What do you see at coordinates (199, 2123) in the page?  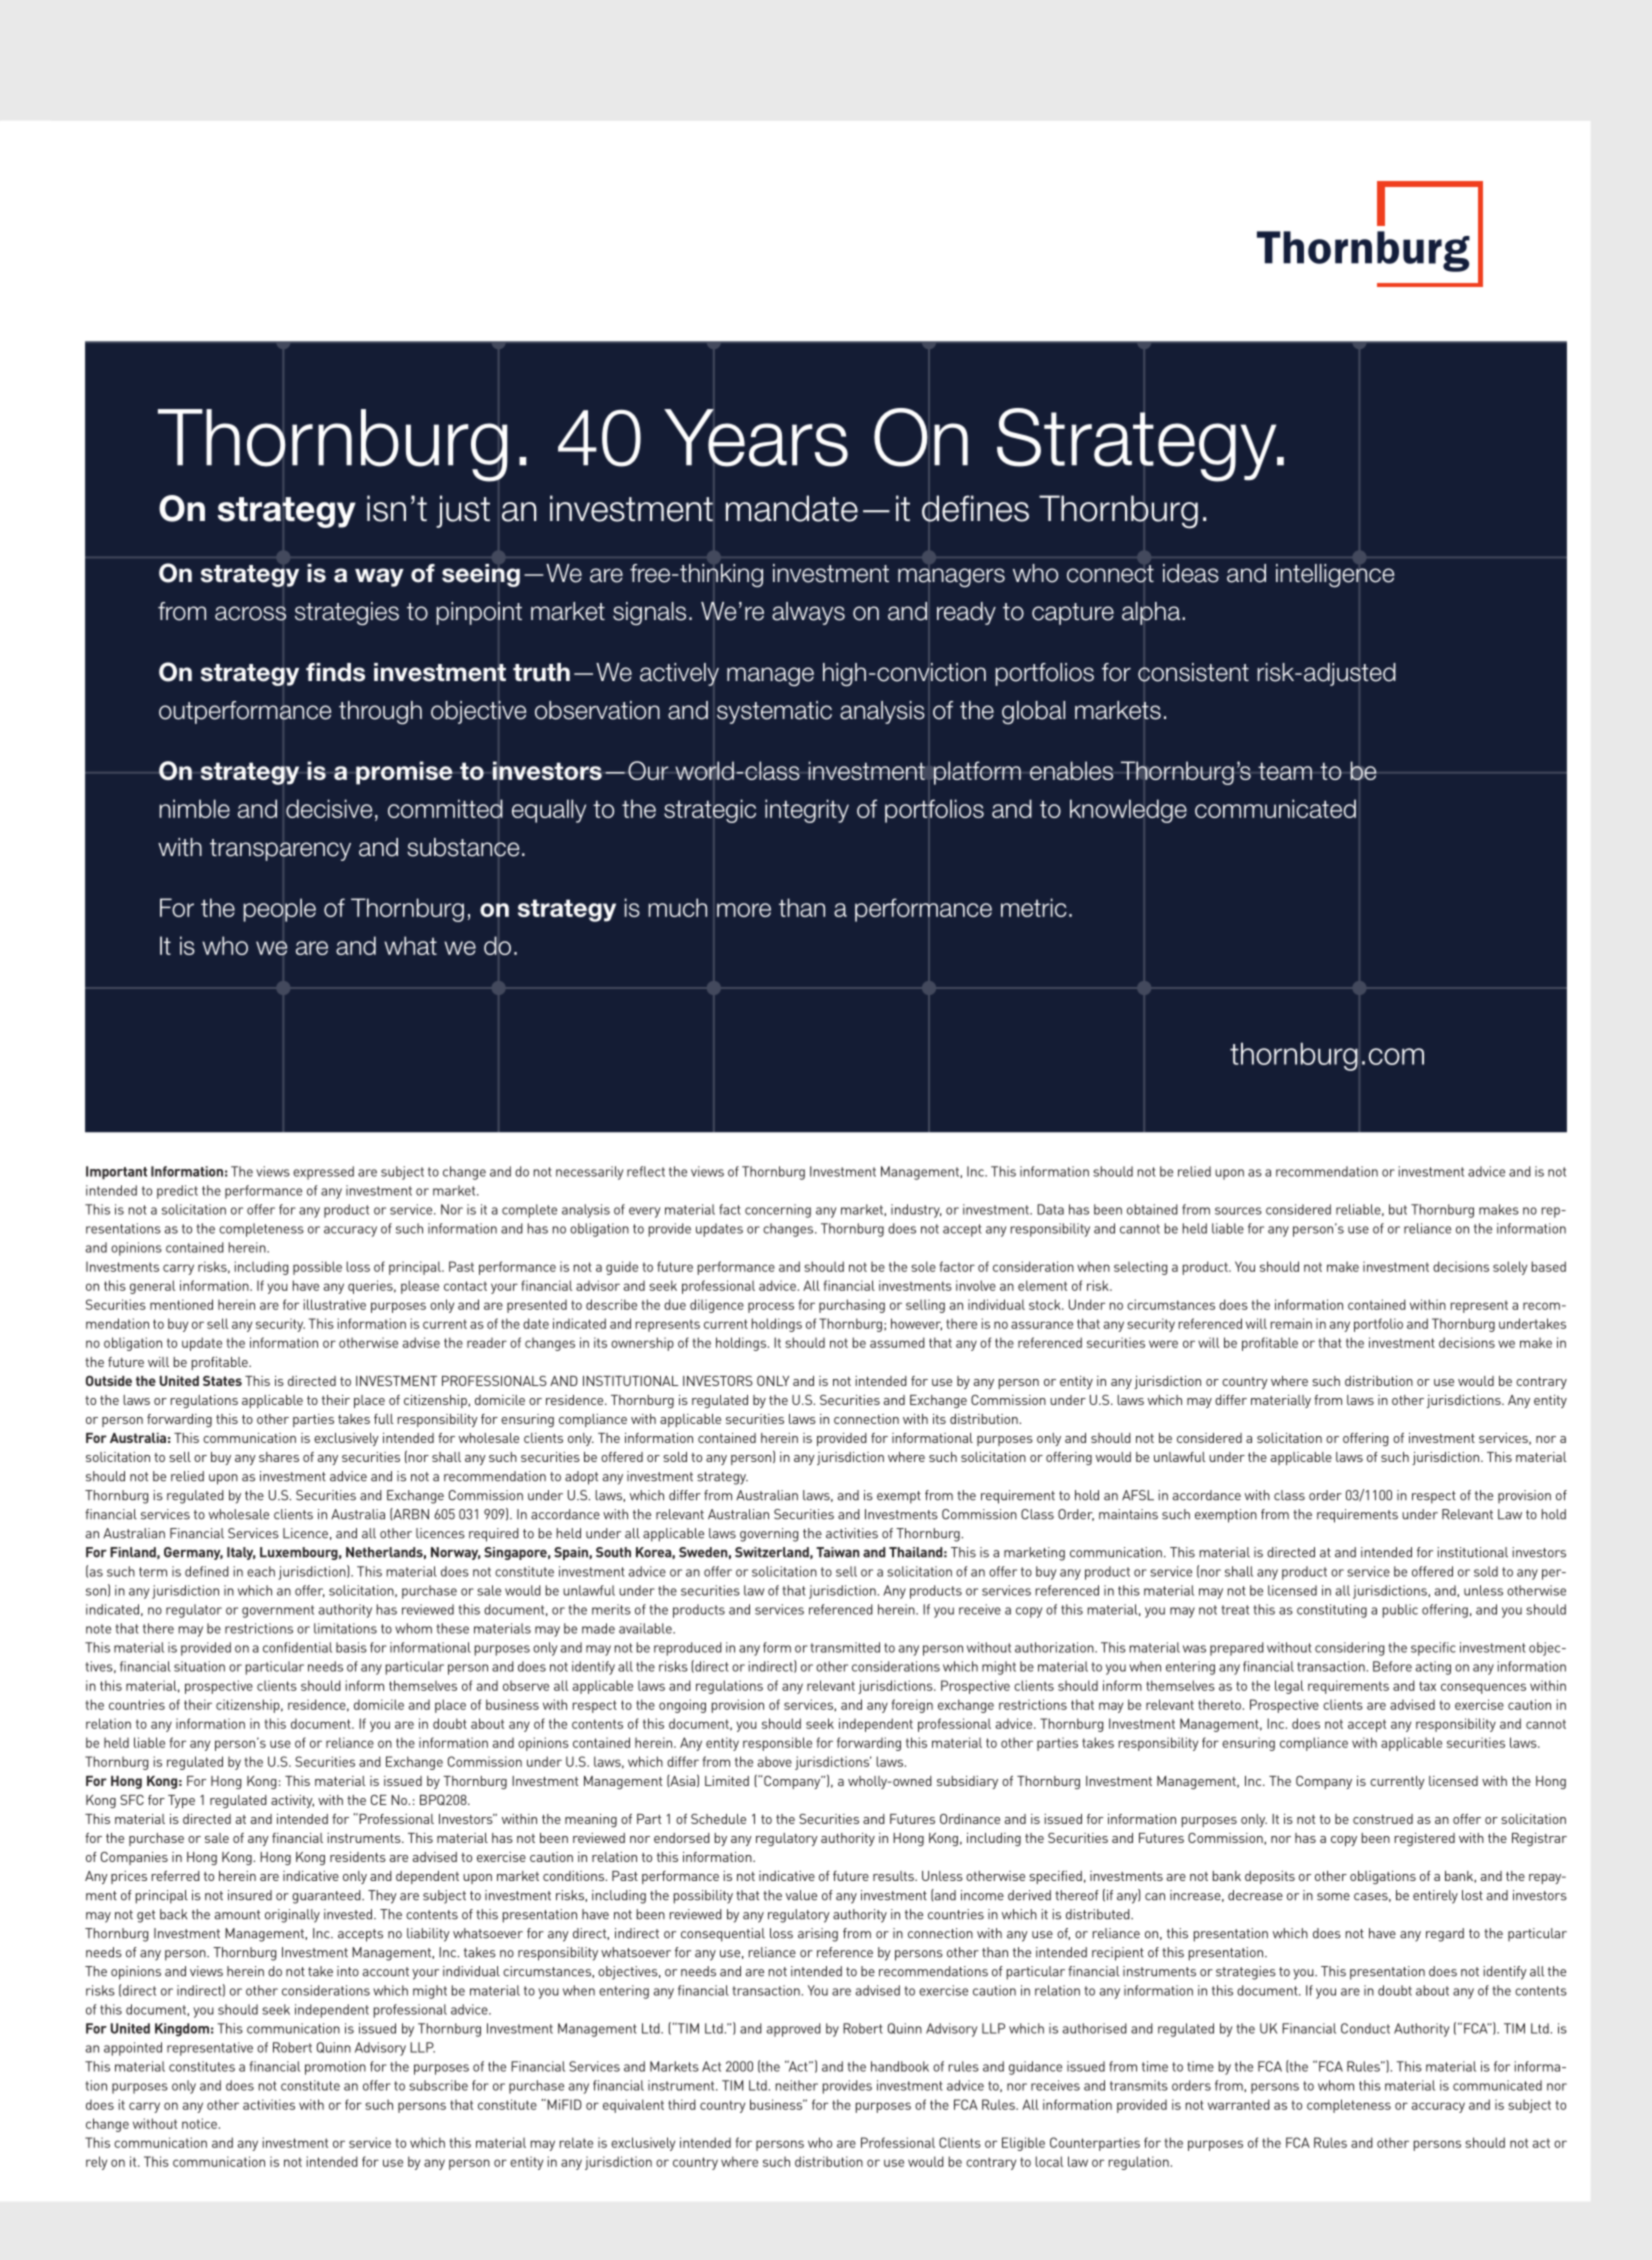 I see `notice` at bounding box center [199, 2123].
